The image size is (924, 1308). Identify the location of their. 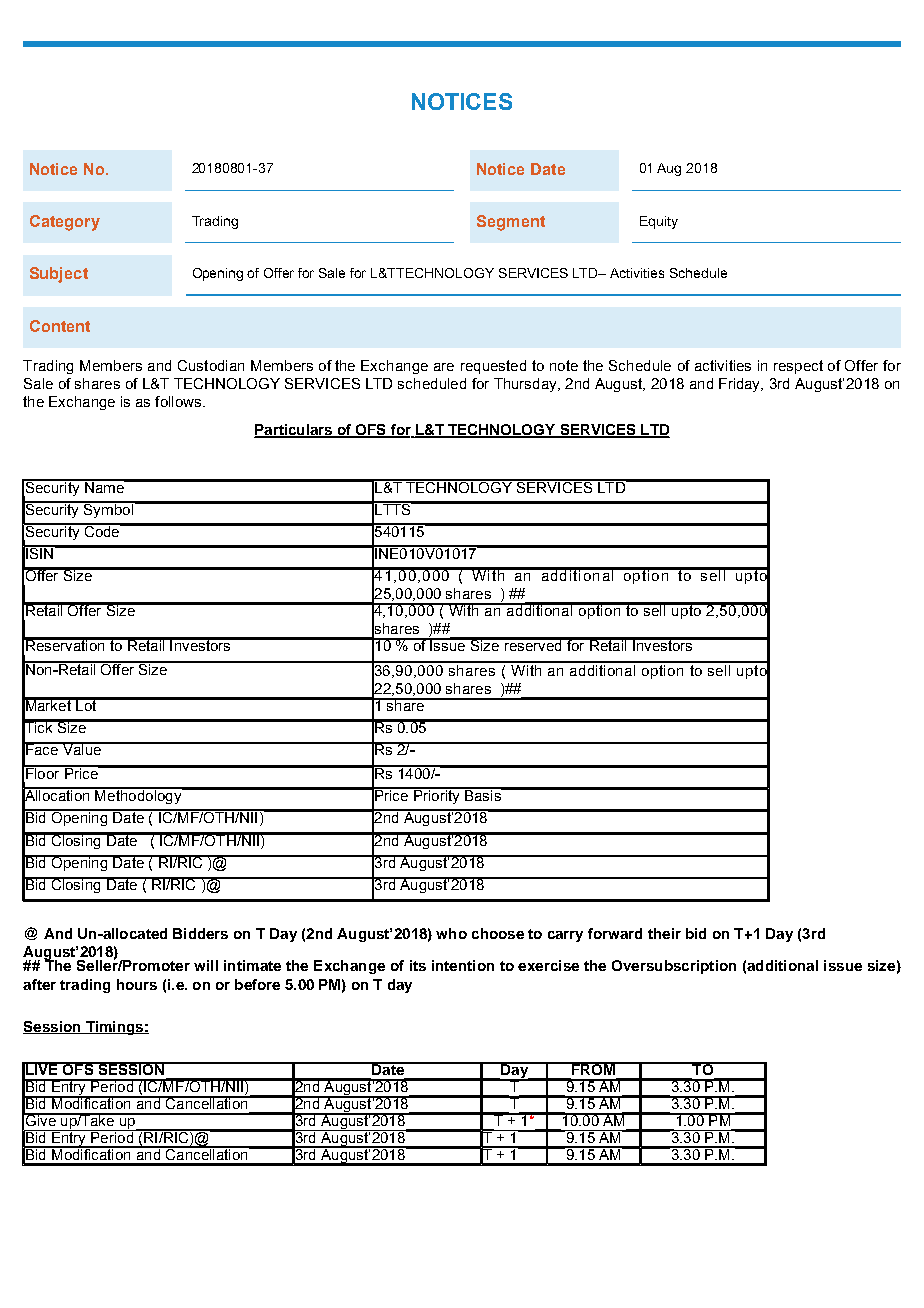
(664, 933).
